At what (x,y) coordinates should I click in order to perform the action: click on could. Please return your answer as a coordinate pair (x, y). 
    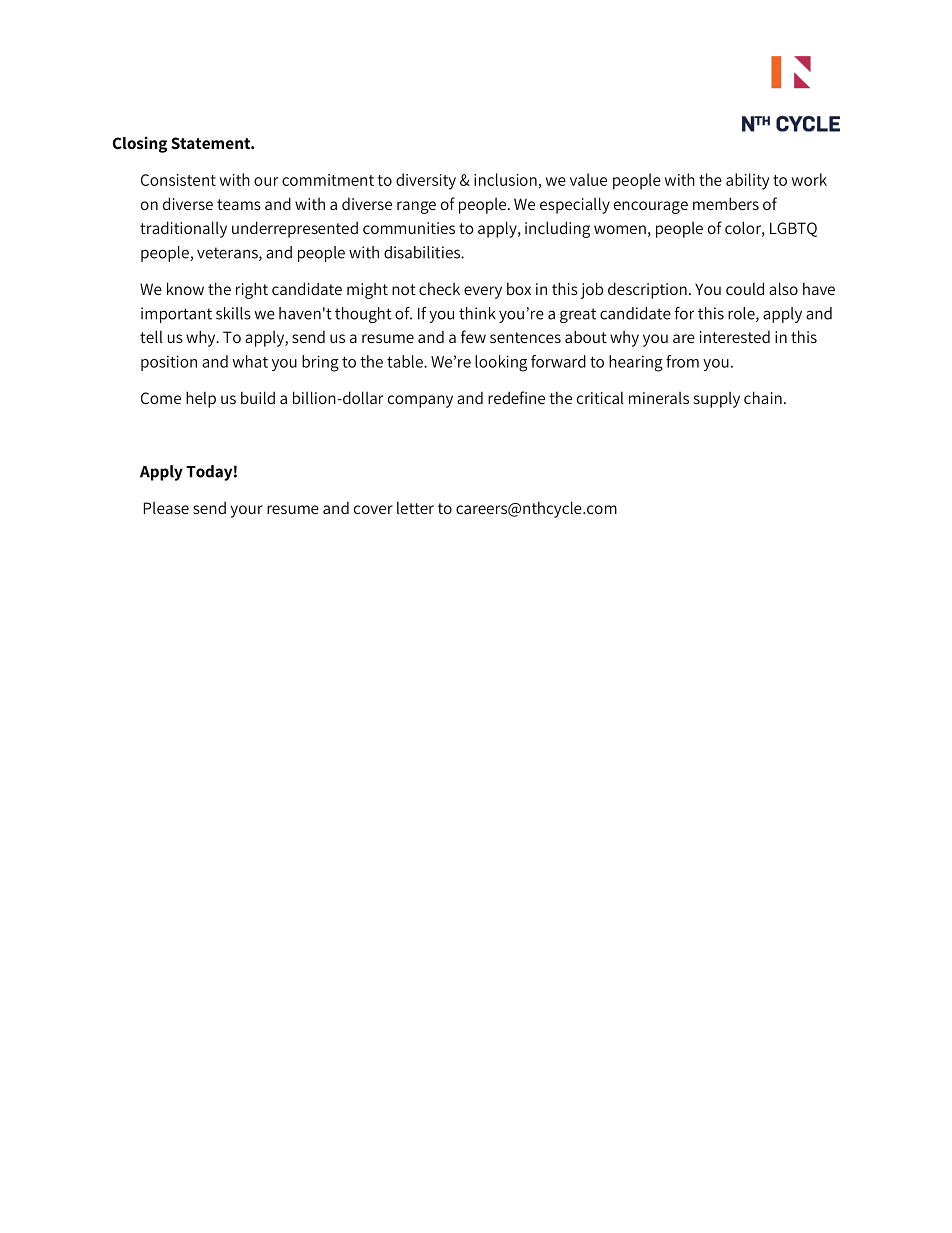
    Looking at the image, I should click on (745, 288).
